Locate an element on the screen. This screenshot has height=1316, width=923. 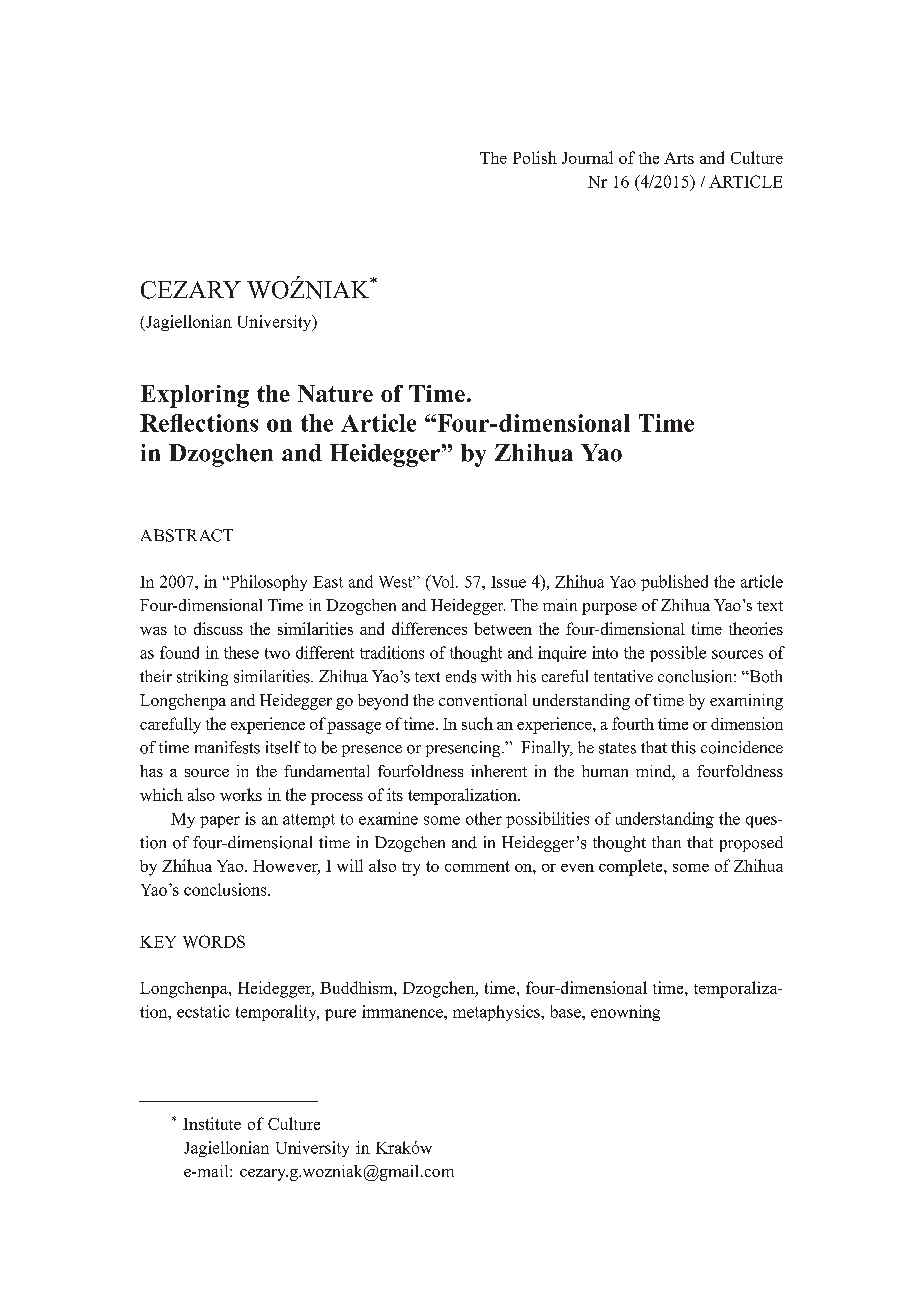
such is located at coordinates (477, 723).
